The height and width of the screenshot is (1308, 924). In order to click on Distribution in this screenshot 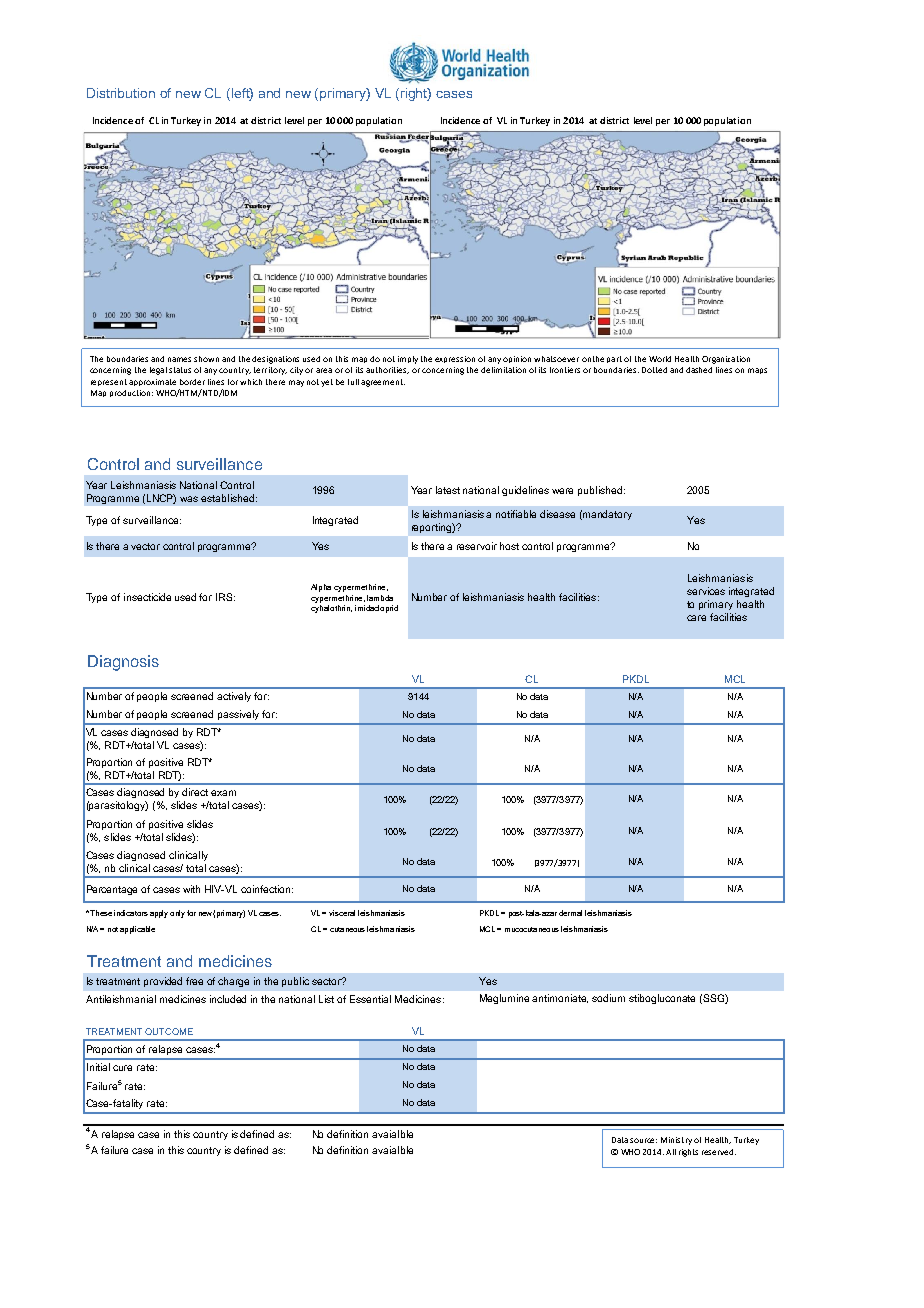, I will do `click(121, 93)`.
